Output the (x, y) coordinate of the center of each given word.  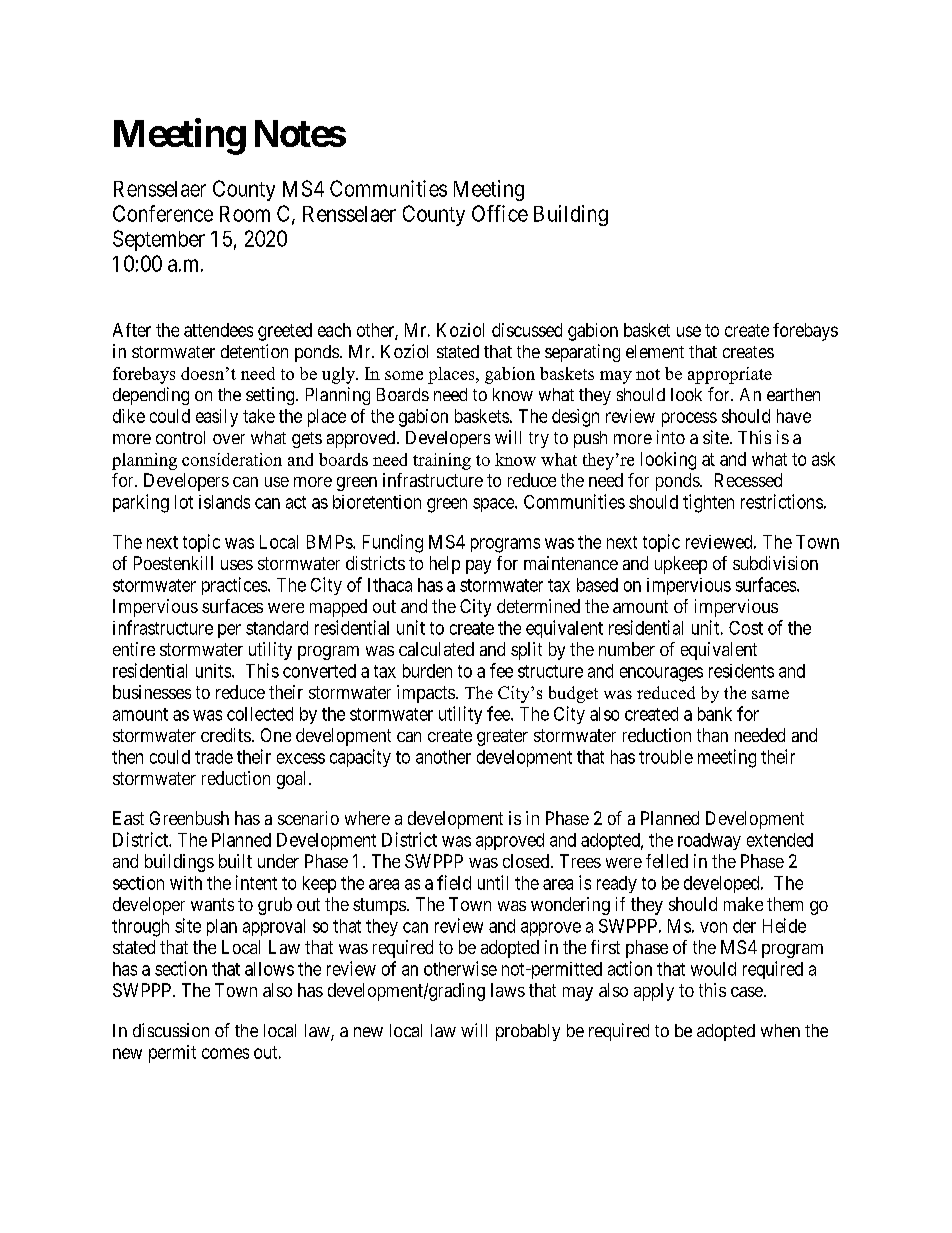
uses (237, 565)
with (186, 883)
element (655, 351)
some (404, 375)
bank (715, 714)
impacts (426, 694)
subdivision (775, 563)
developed (723, 884)
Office (500, 213)
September (159, 240)
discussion (171, 1030)
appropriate (730, 375)
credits (226, 735)
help (445, 565)
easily (217, 418)
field (454, 882)
